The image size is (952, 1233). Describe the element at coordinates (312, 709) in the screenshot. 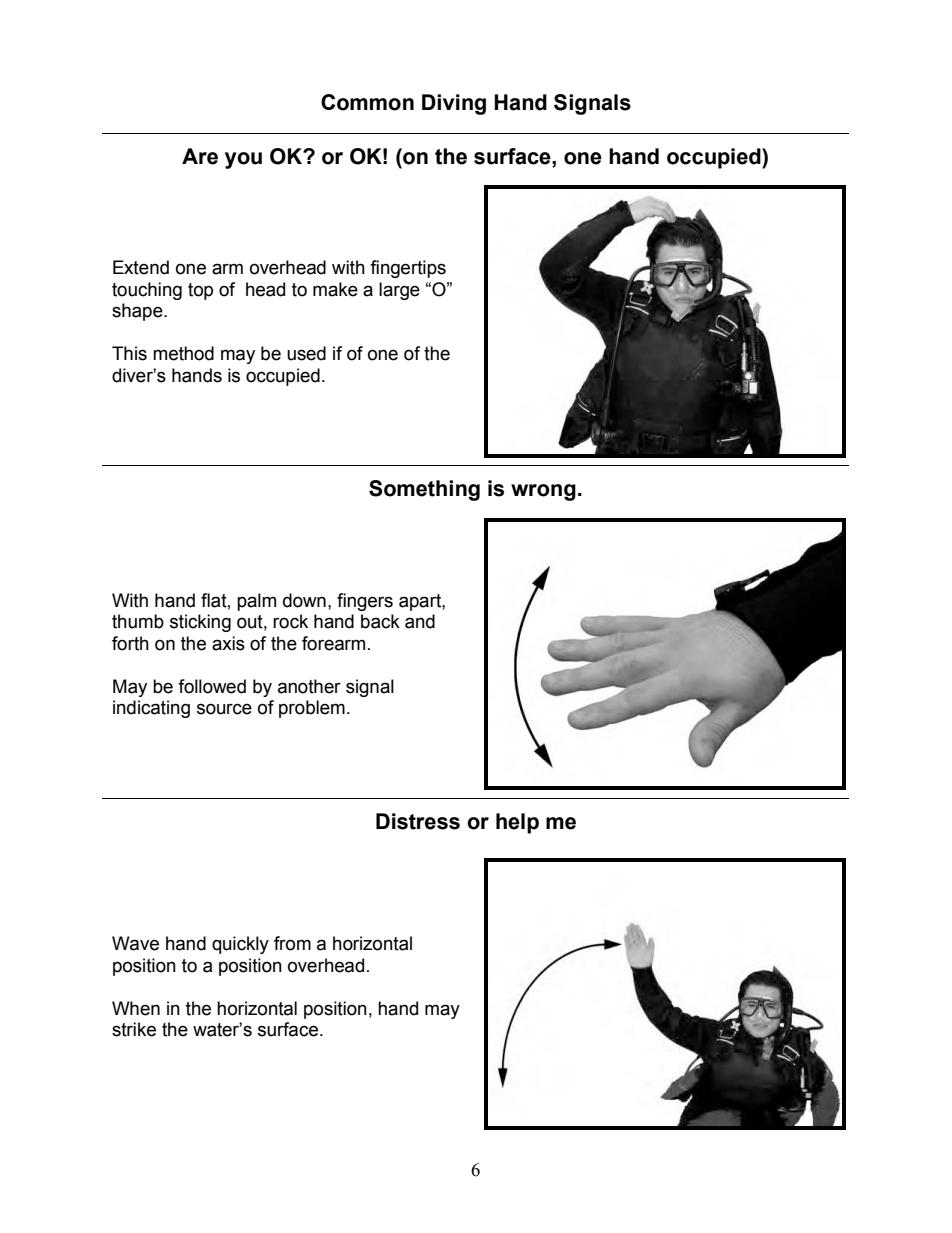

I see `problem` at that location.
